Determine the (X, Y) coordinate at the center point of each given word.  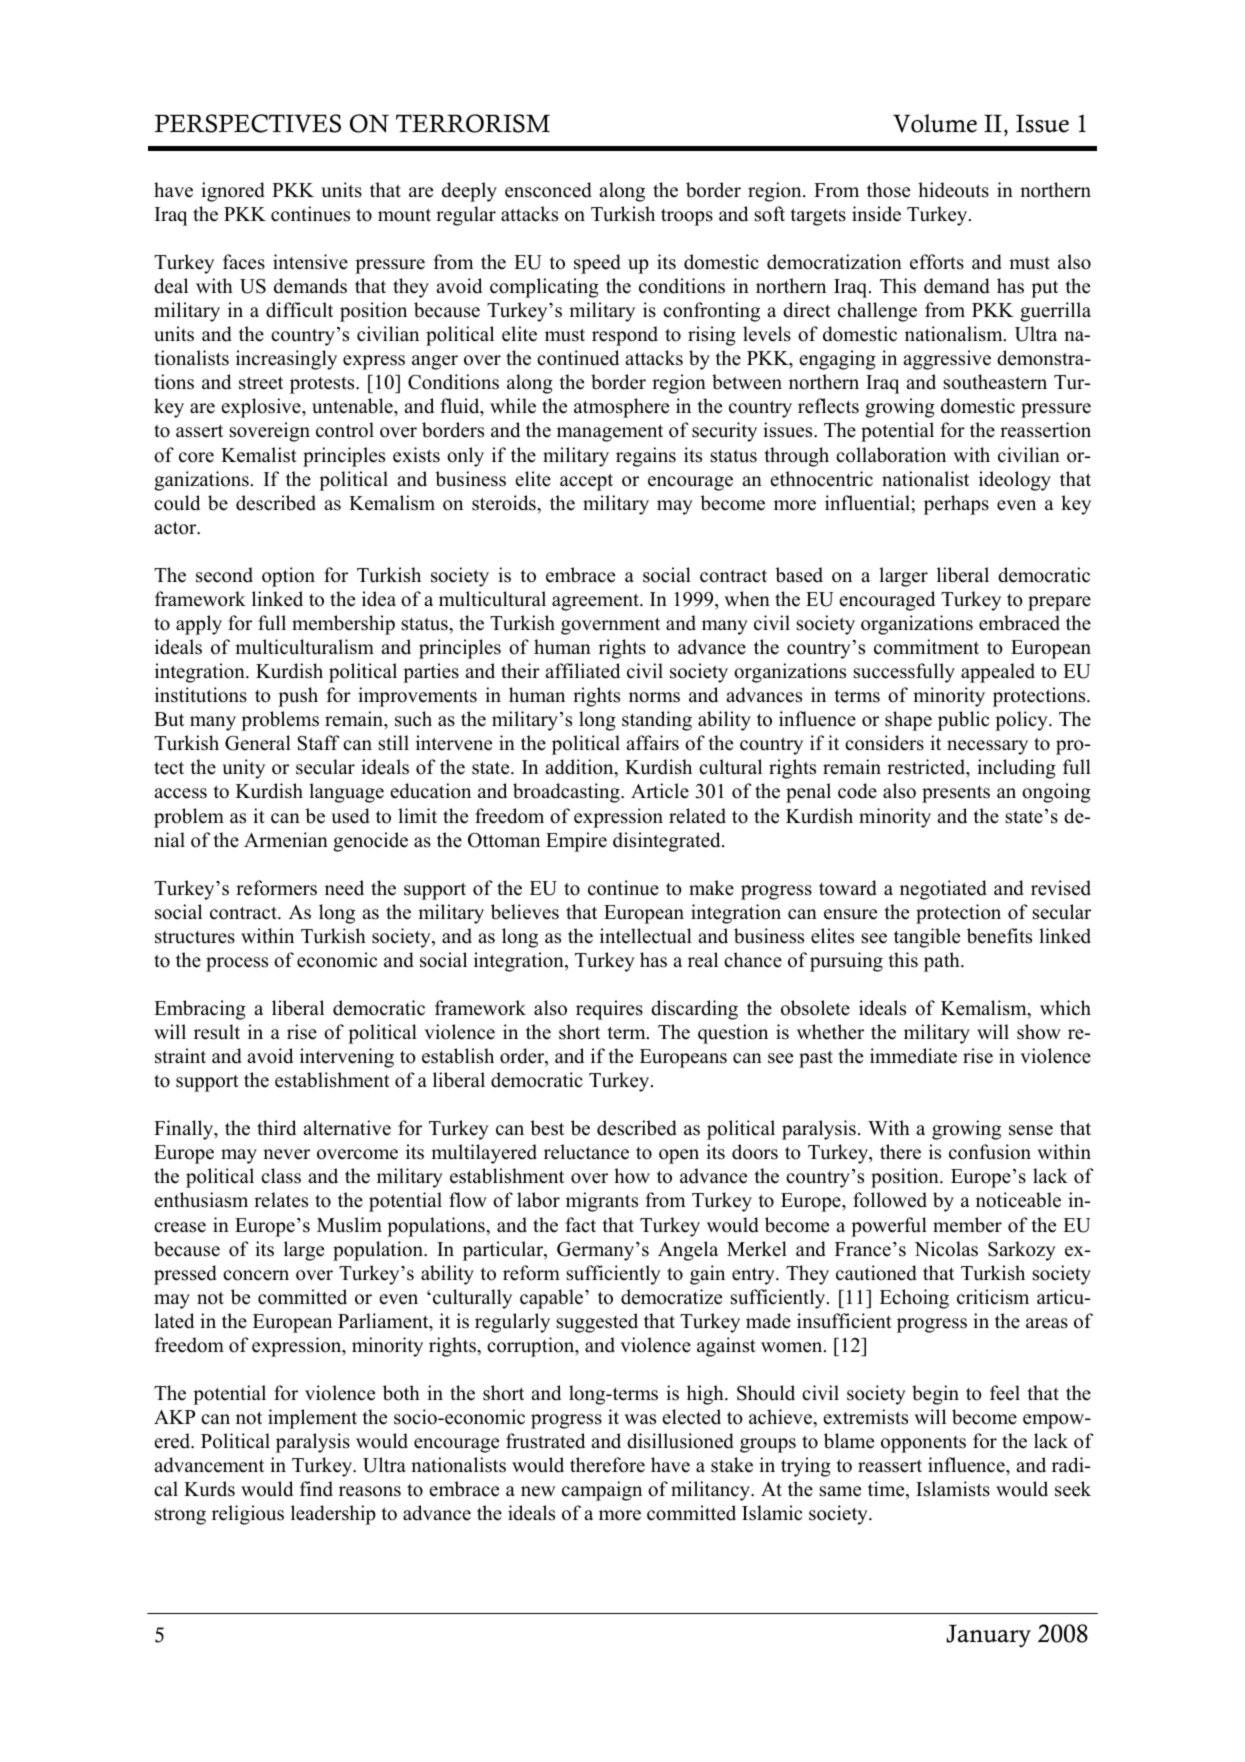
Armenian (286, 840)
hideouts (953, 190)
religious (248, 1515)
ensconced (548, 190)
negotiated (943, 890)
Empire (576, 842)
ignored (233, 192)
